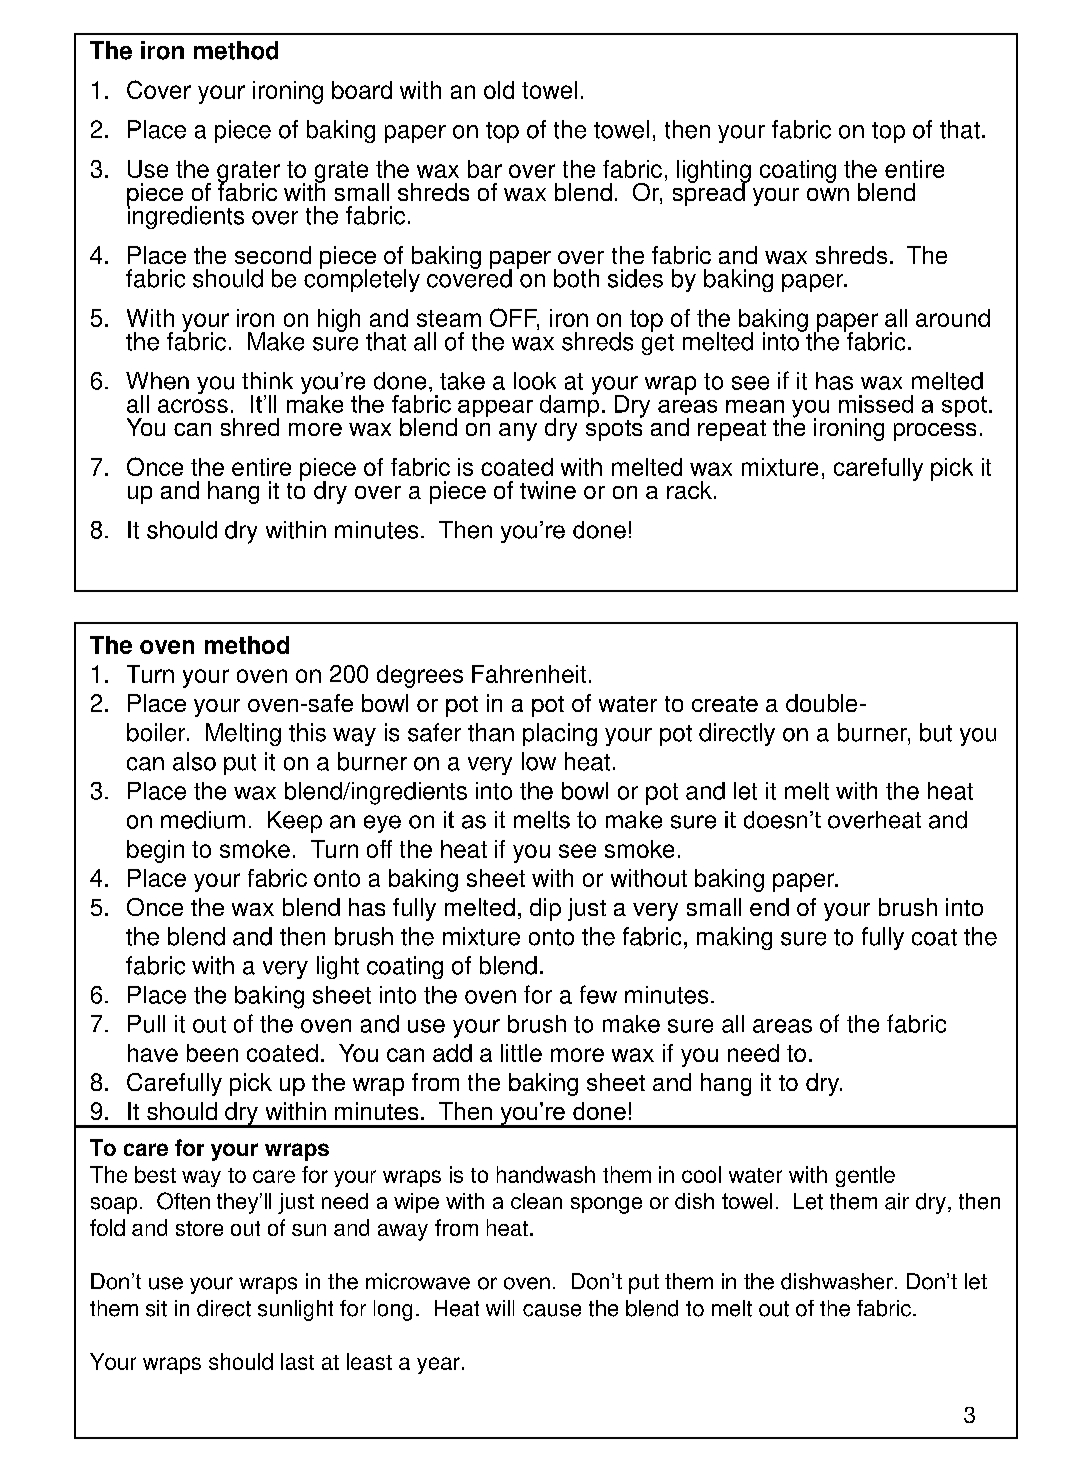  What do you see at coordinates (560, 734) in the screenshot?
I see `placing` at bounding box center [560, 734].
